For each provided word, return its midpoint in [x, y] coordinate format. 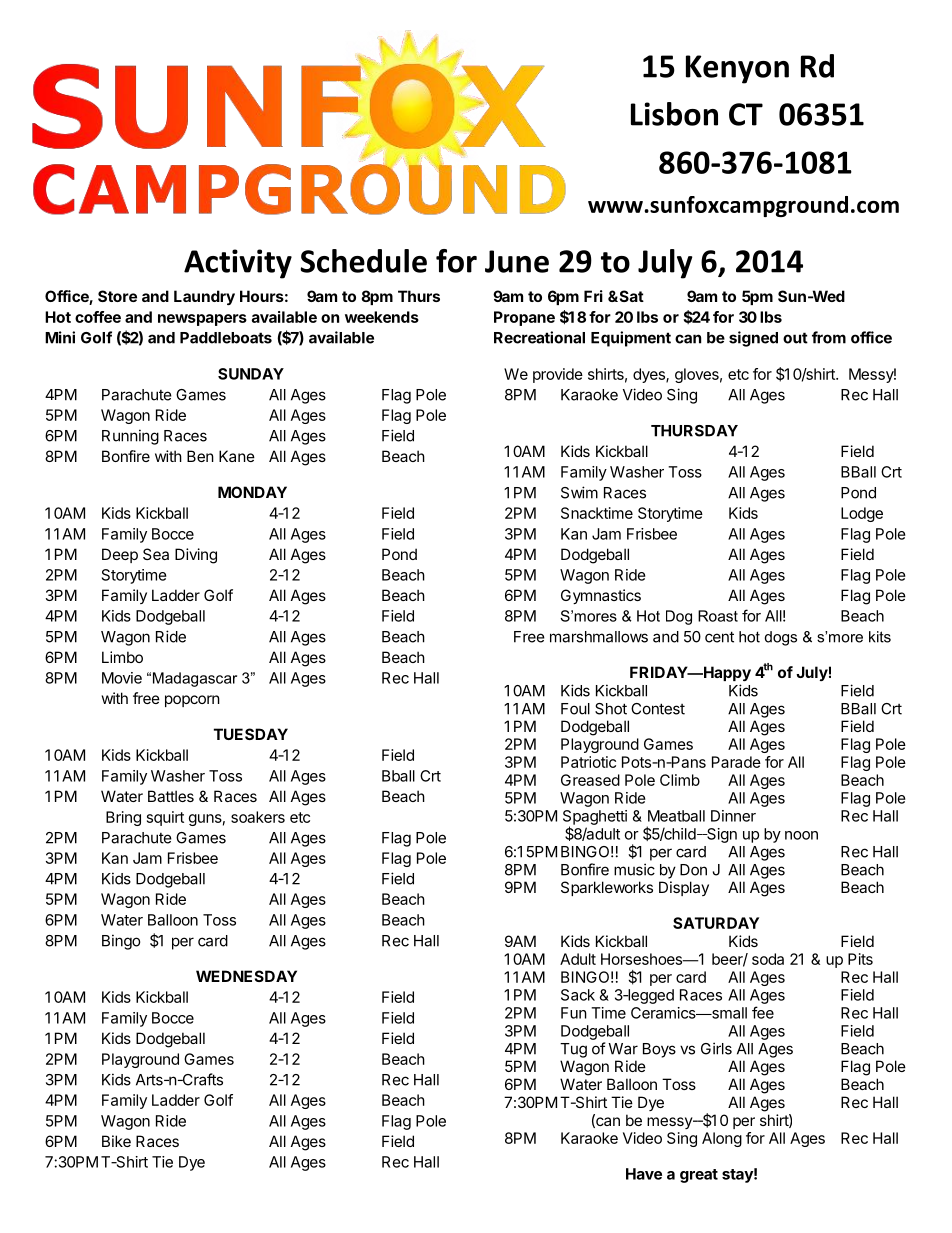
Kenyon [737, 69]
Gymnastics [601, 596]
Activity [238, 264]
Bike [116, 1141]
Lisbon [674, 114]
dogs [781, 638]
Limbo [122, 657]
